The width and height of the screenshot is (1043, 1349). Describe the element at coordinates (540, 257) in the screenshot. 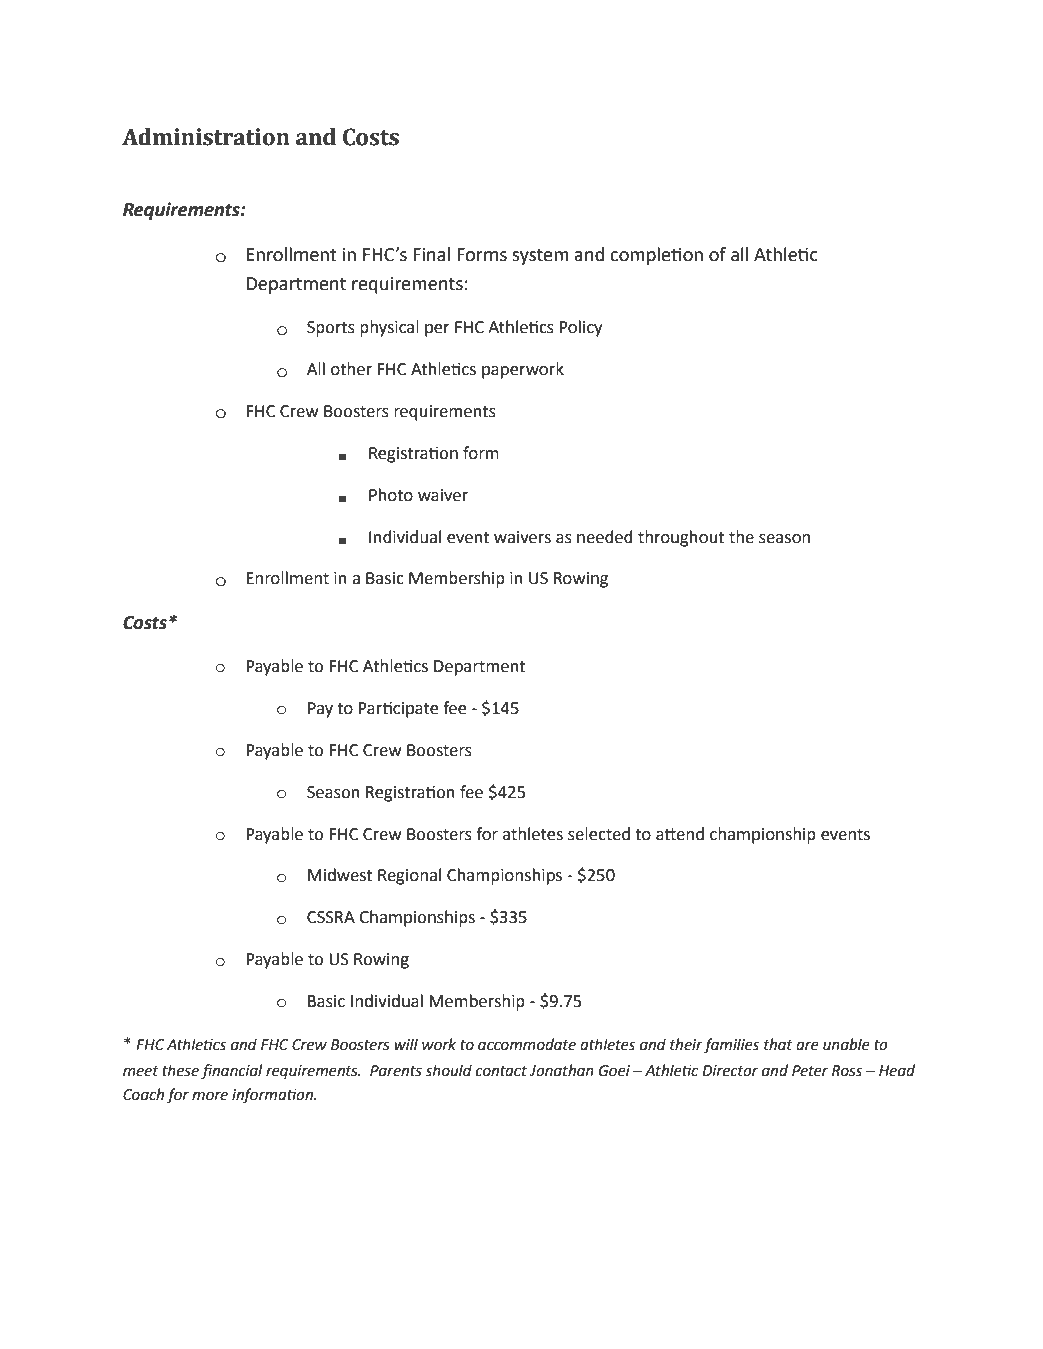

I see `system` at that location.
